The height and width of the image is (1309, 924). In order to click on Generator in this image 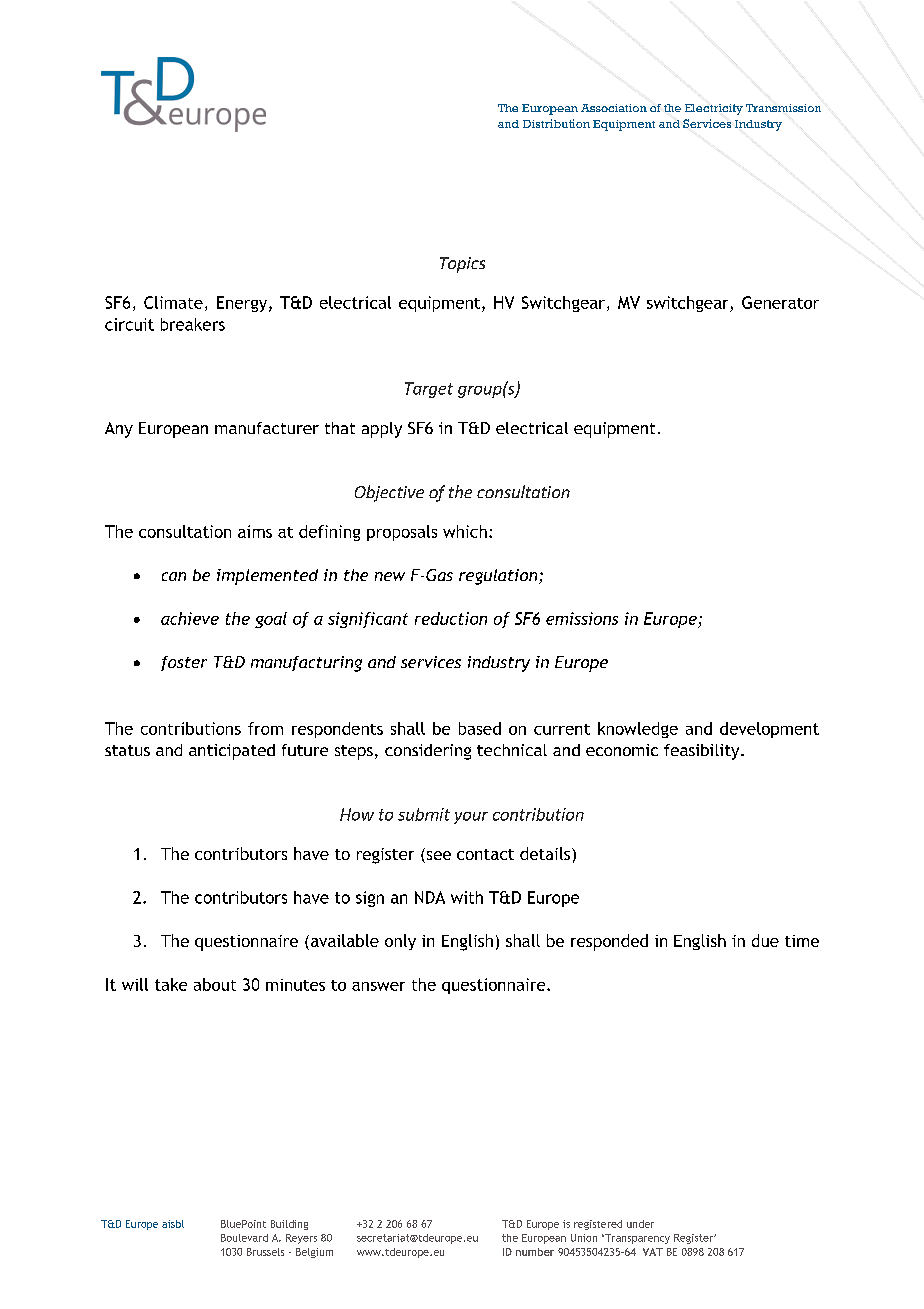, I will do `click(780, 302)`.
